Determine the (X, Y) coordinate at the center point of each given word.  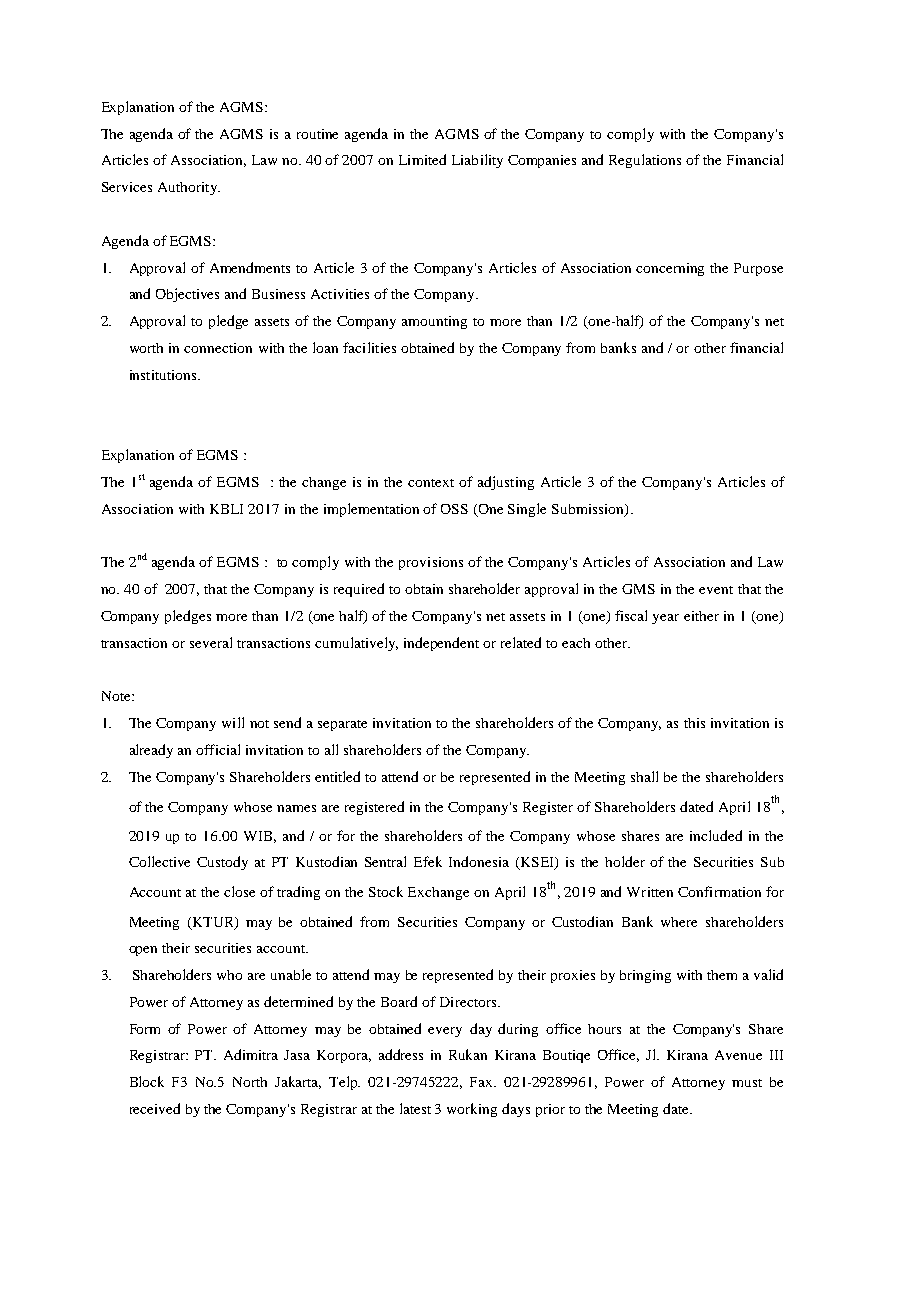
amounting (434, 322)
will (233, 722)
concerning (670, 269)
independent (441, 644)
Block (147, 1081)
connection (218, 348)
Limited (422, 159)
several (211, 642)
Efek (428, 861)
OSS (454, 509)
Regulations (645, 161)
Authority (189, 188)
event (716, 590)
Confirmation (719, 891)
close (239, 891)
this (694, 723)
